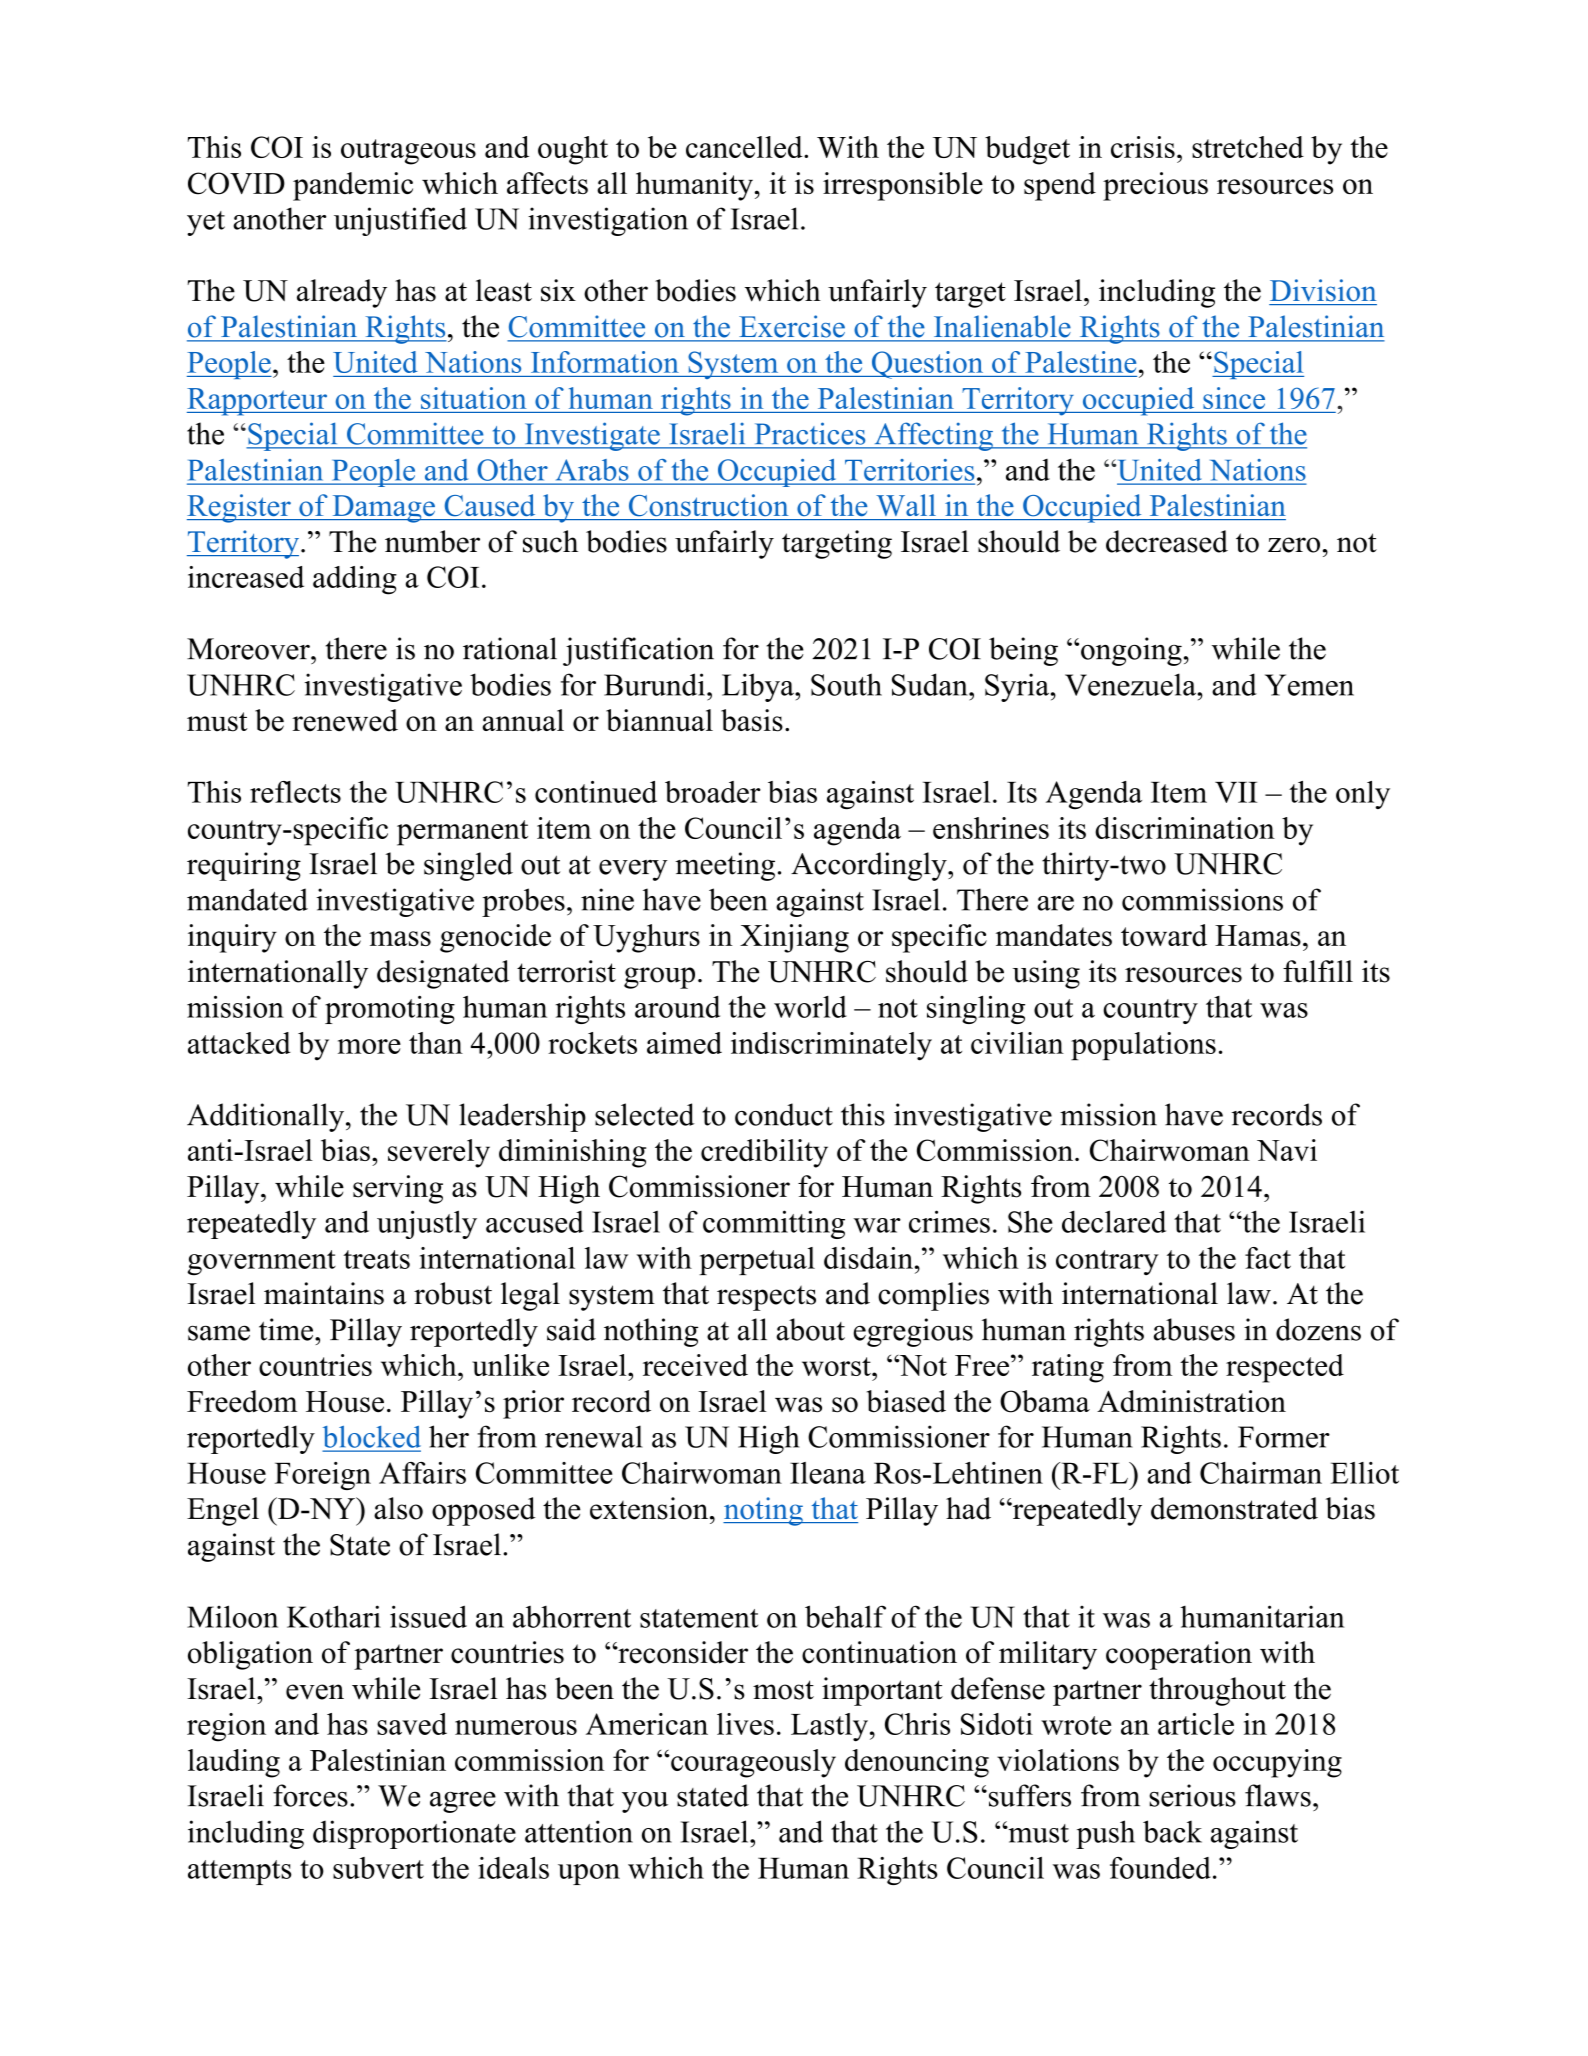  What do you see at coordinates (1155, 186) in the page?
I see `precious` at bounding box center [1155, 186].
